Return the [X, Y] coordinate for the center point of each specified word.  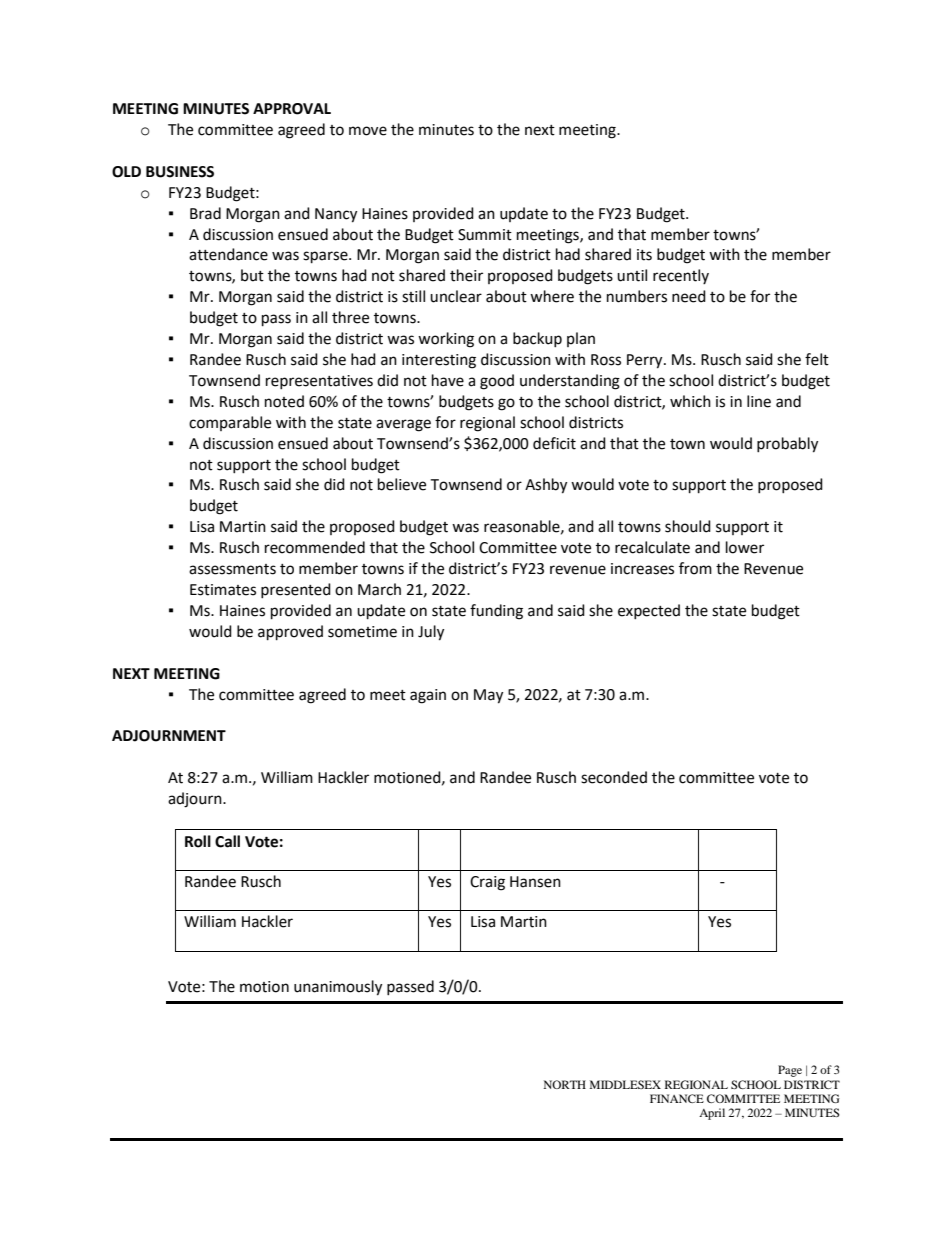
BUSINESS [180, 172]
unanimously [338, 988]
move [368, 131]
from [695, 568]
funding [496, 612]
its [644, 255]
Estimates [223, 590]
